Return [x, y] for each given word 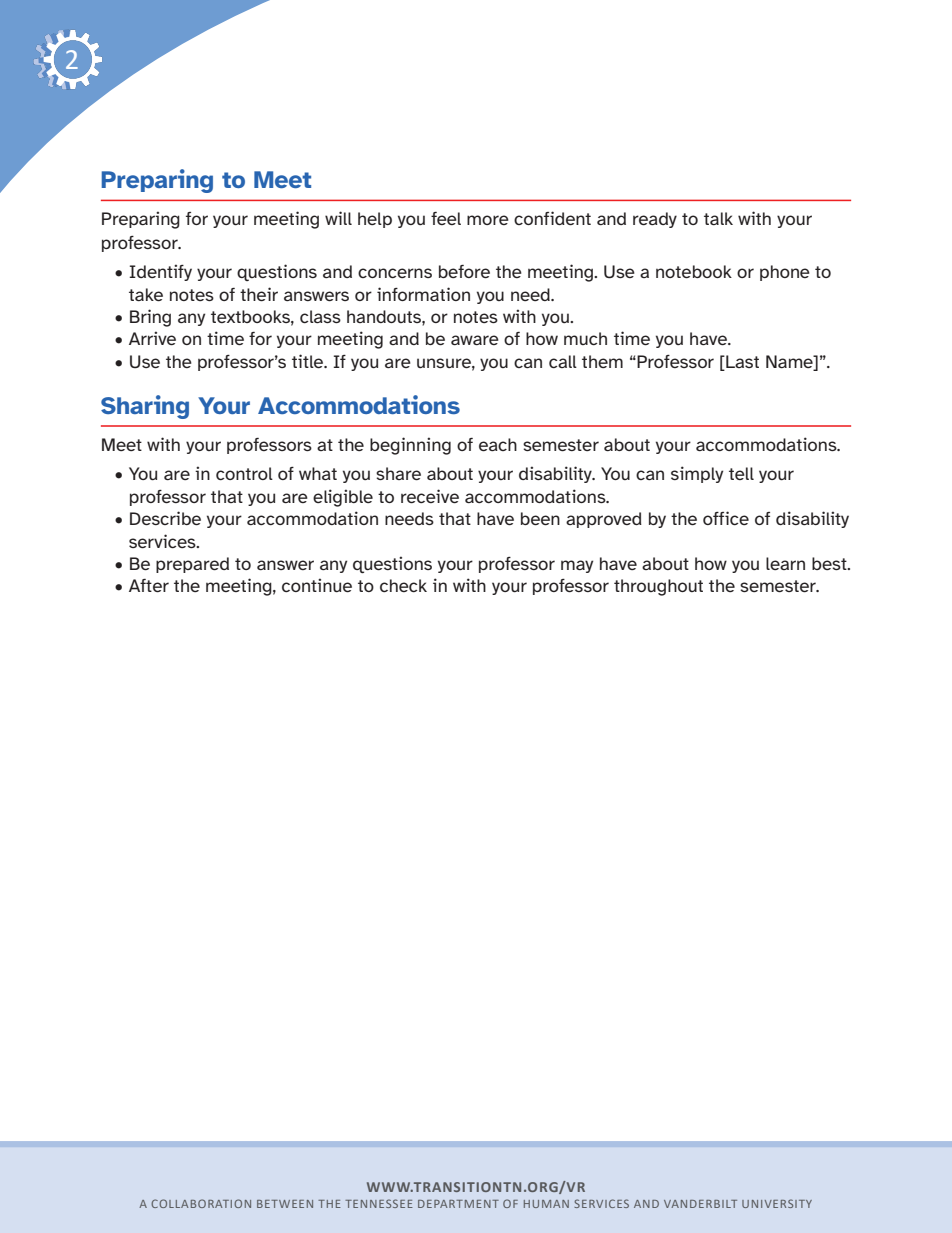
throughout [658, 587]
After [149, 585]
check [403, 585]
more [488, 220]
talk [718, 218]
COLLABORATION [201, 1203]
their [259, 294]
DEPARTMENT [458, 1204]
